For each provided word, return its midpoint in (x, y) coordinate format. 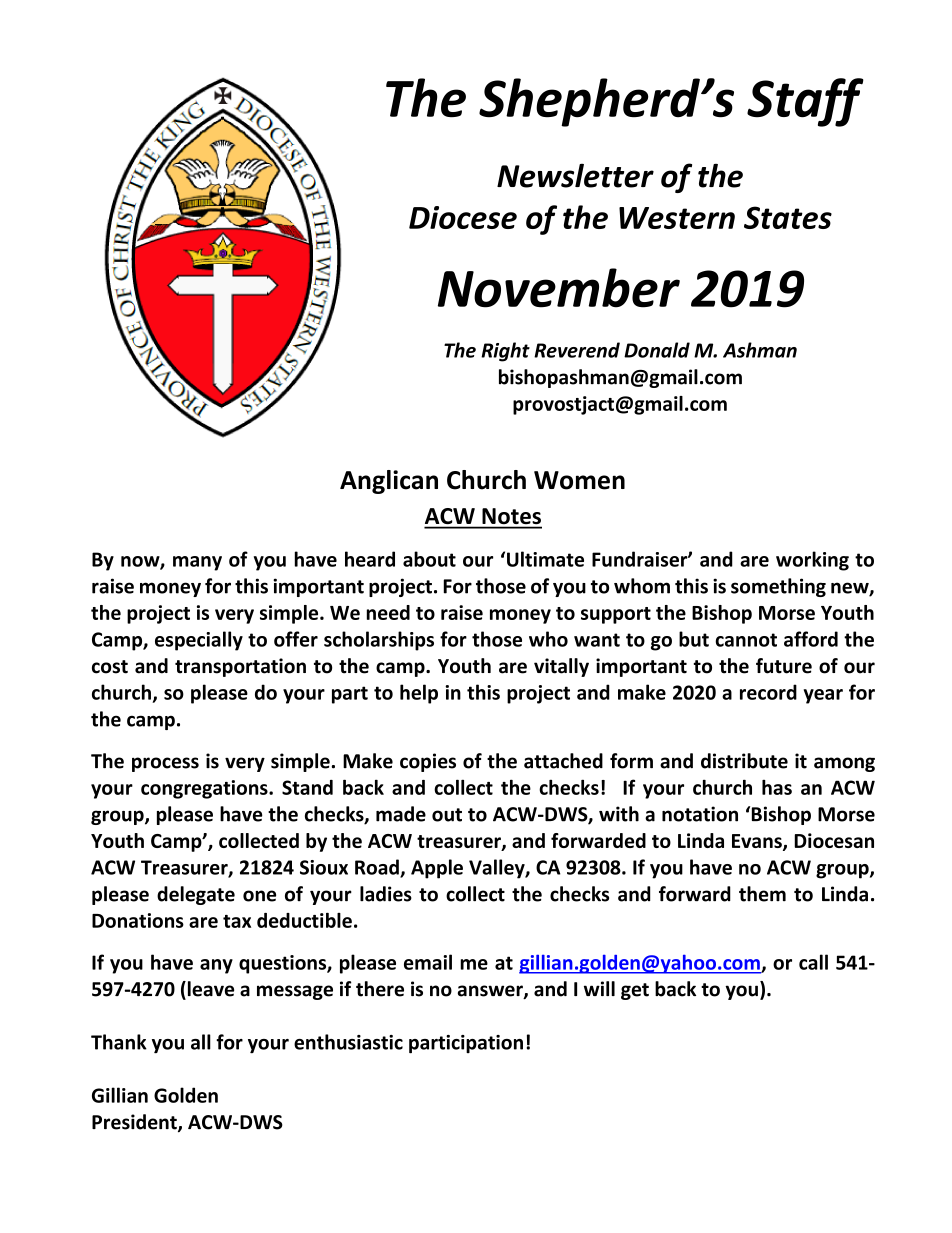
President (135, 1123)
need (388, 612)
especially (199, 641)
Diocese (463, 217)
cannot (746, 640)
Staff (805, 102)
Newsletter (575, 176)
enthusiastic (348, 1042)
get (635, 991)
